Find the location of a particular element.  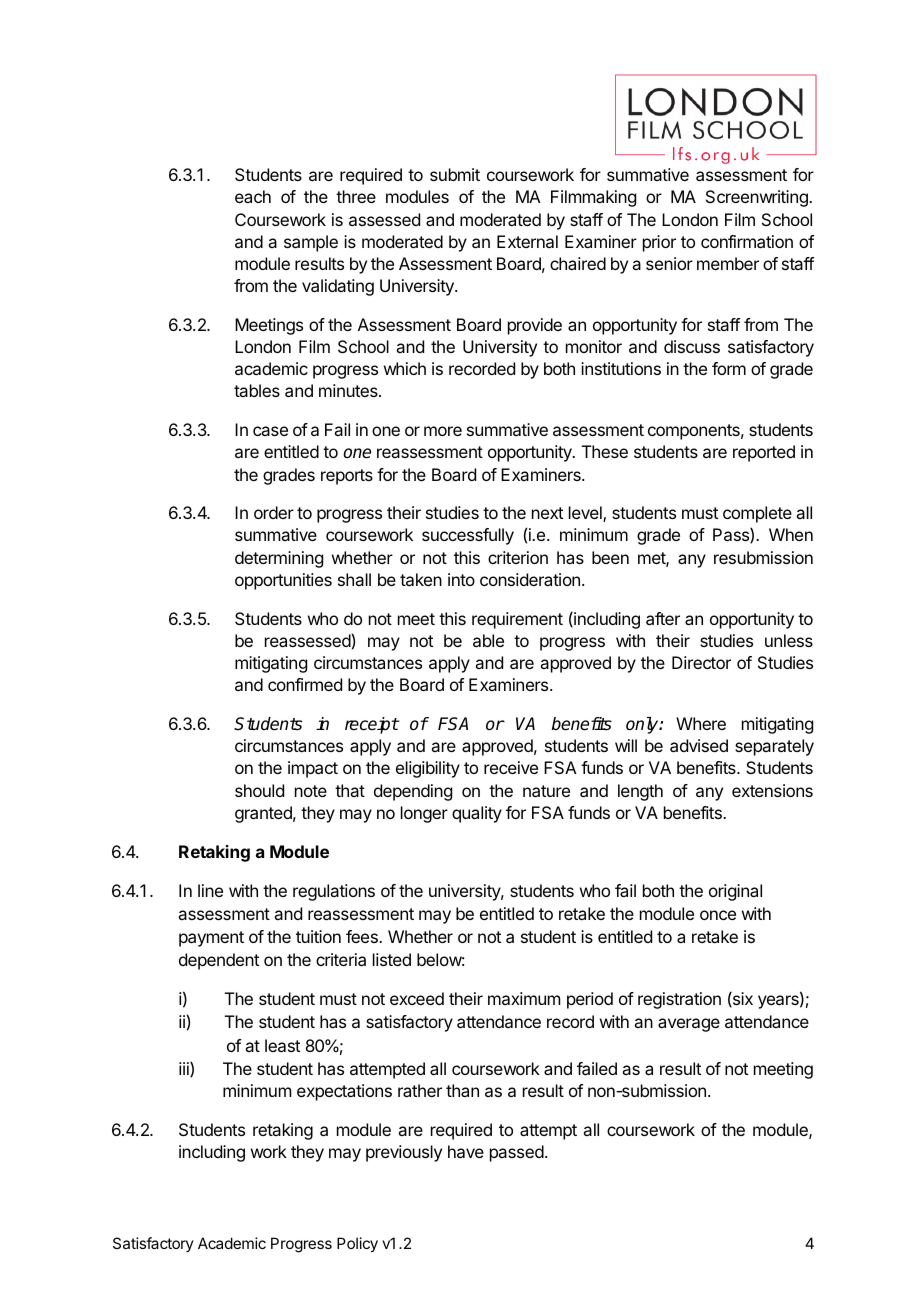

each is located at coordinates (253, 196).
